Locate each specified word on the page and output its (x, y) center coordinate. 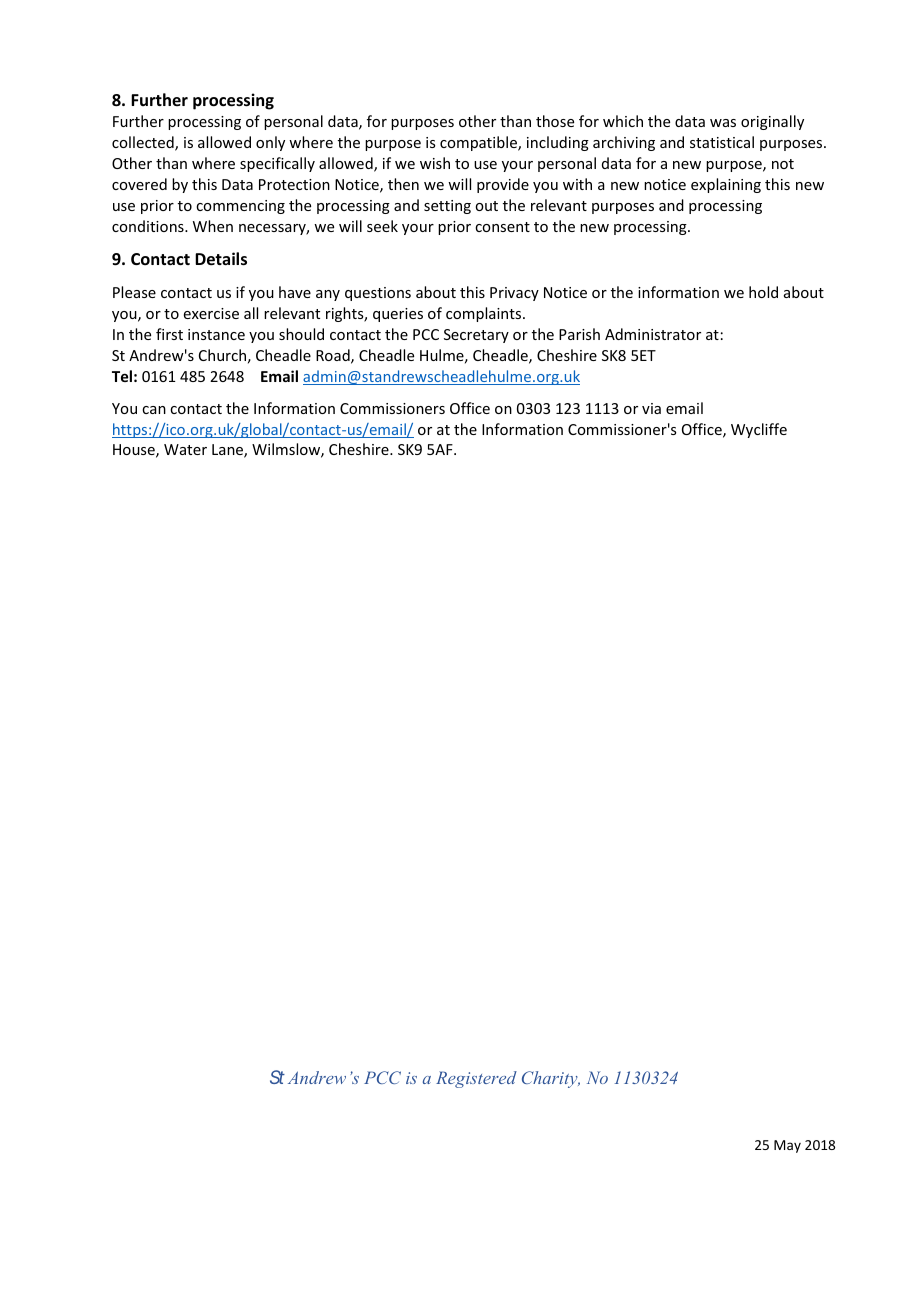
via (651, 408)
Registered (476, 1079)
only (270, 143)
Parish (579, 334)
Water (185, 449)
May (787, 1146)
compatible (479, 143)
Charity (551, 1079)
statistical (722, 142)
